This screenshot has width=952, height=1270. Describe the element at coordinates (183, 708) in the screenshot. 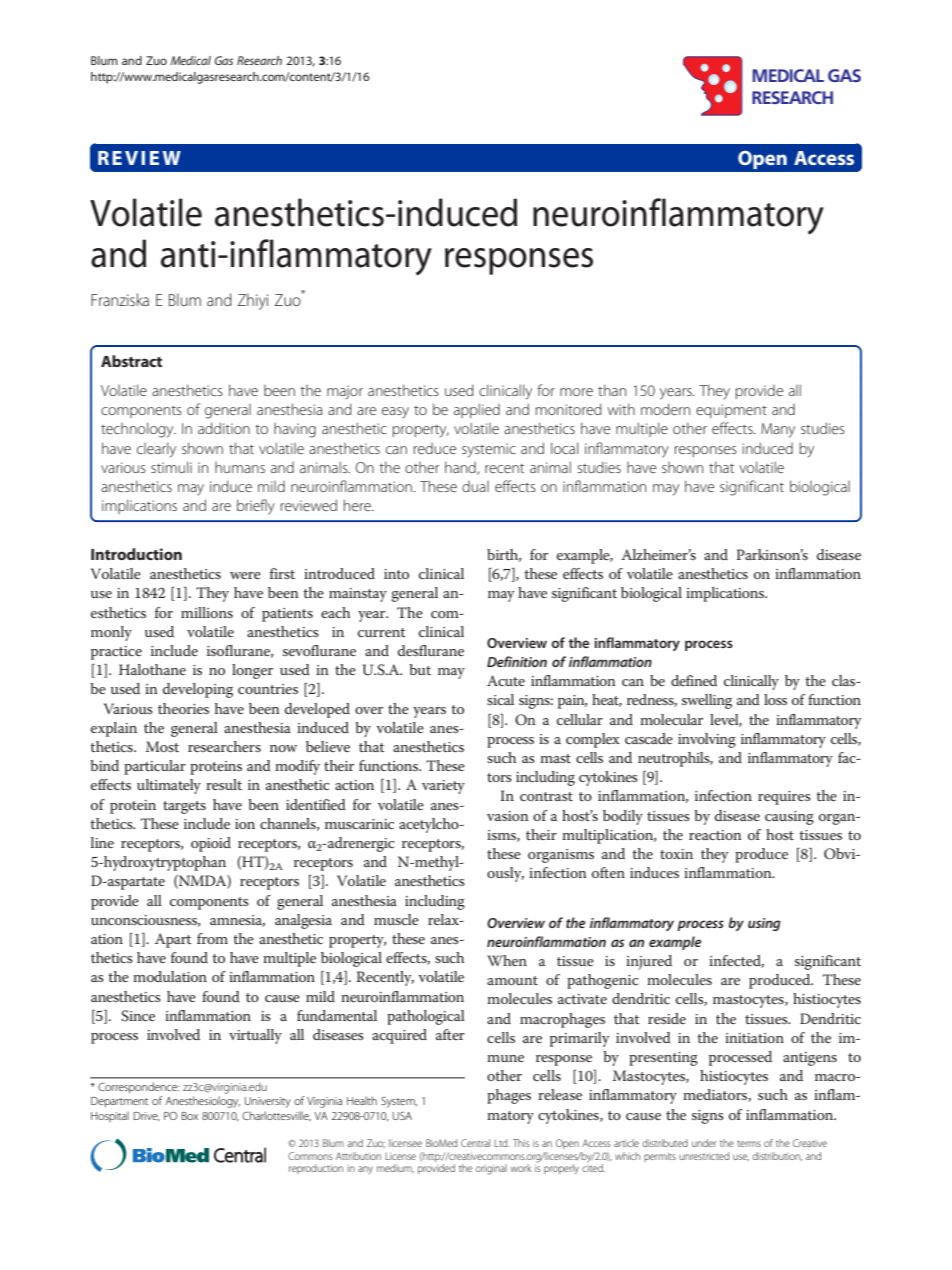

I see `theories` at that location.
